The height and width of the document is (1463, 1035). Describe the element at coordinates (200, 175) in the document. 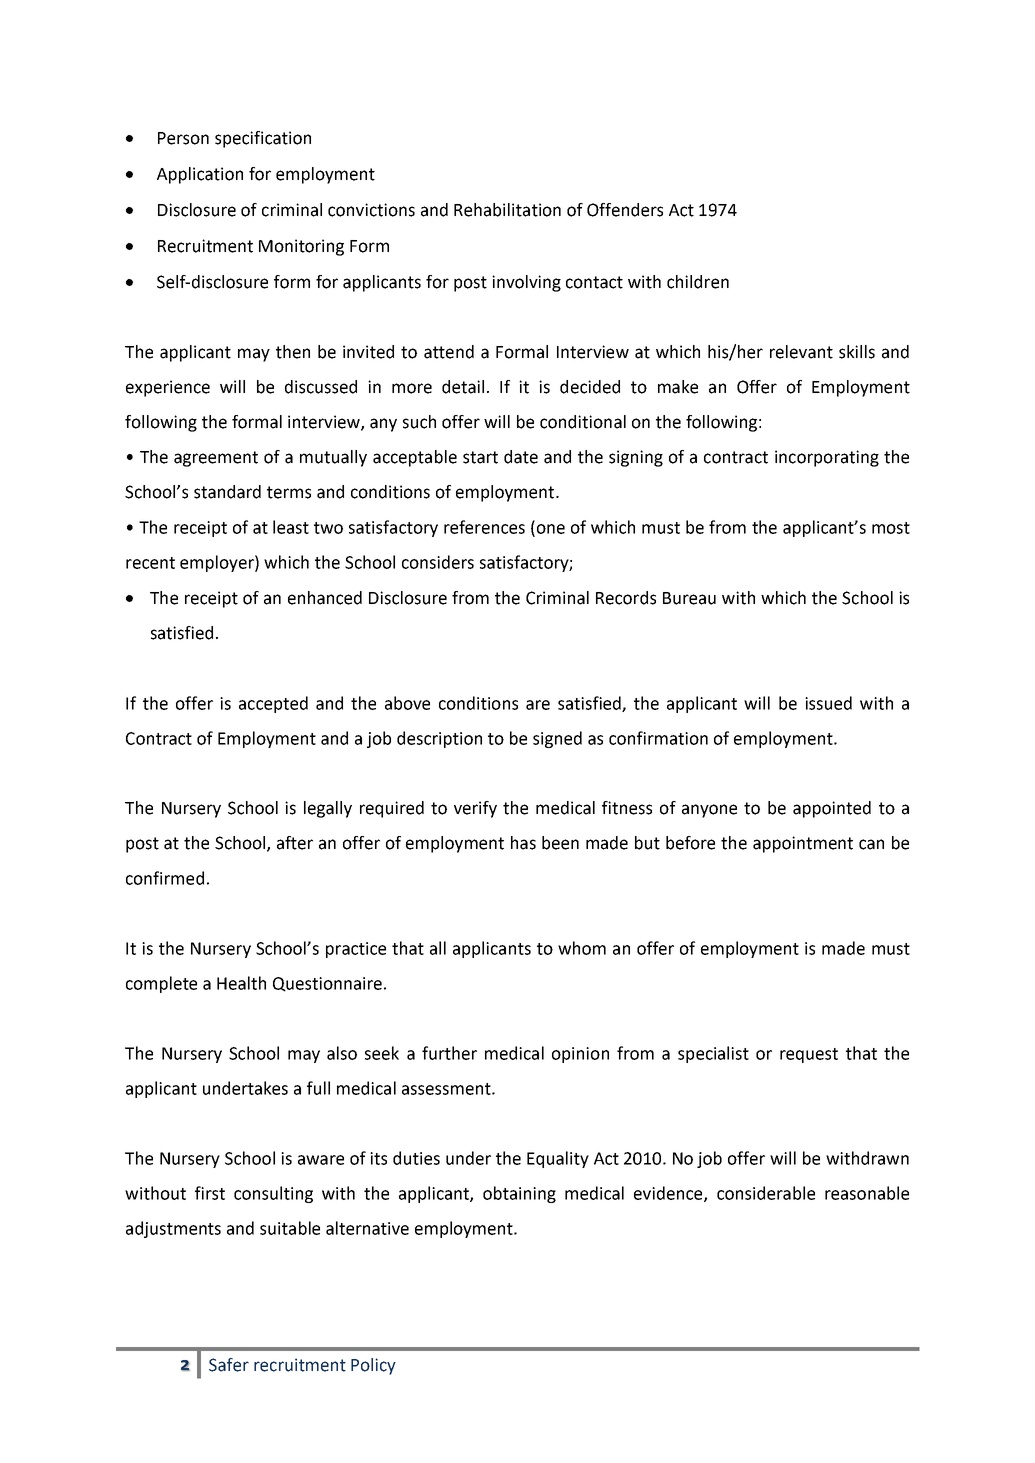

I see `Application` at that location.
